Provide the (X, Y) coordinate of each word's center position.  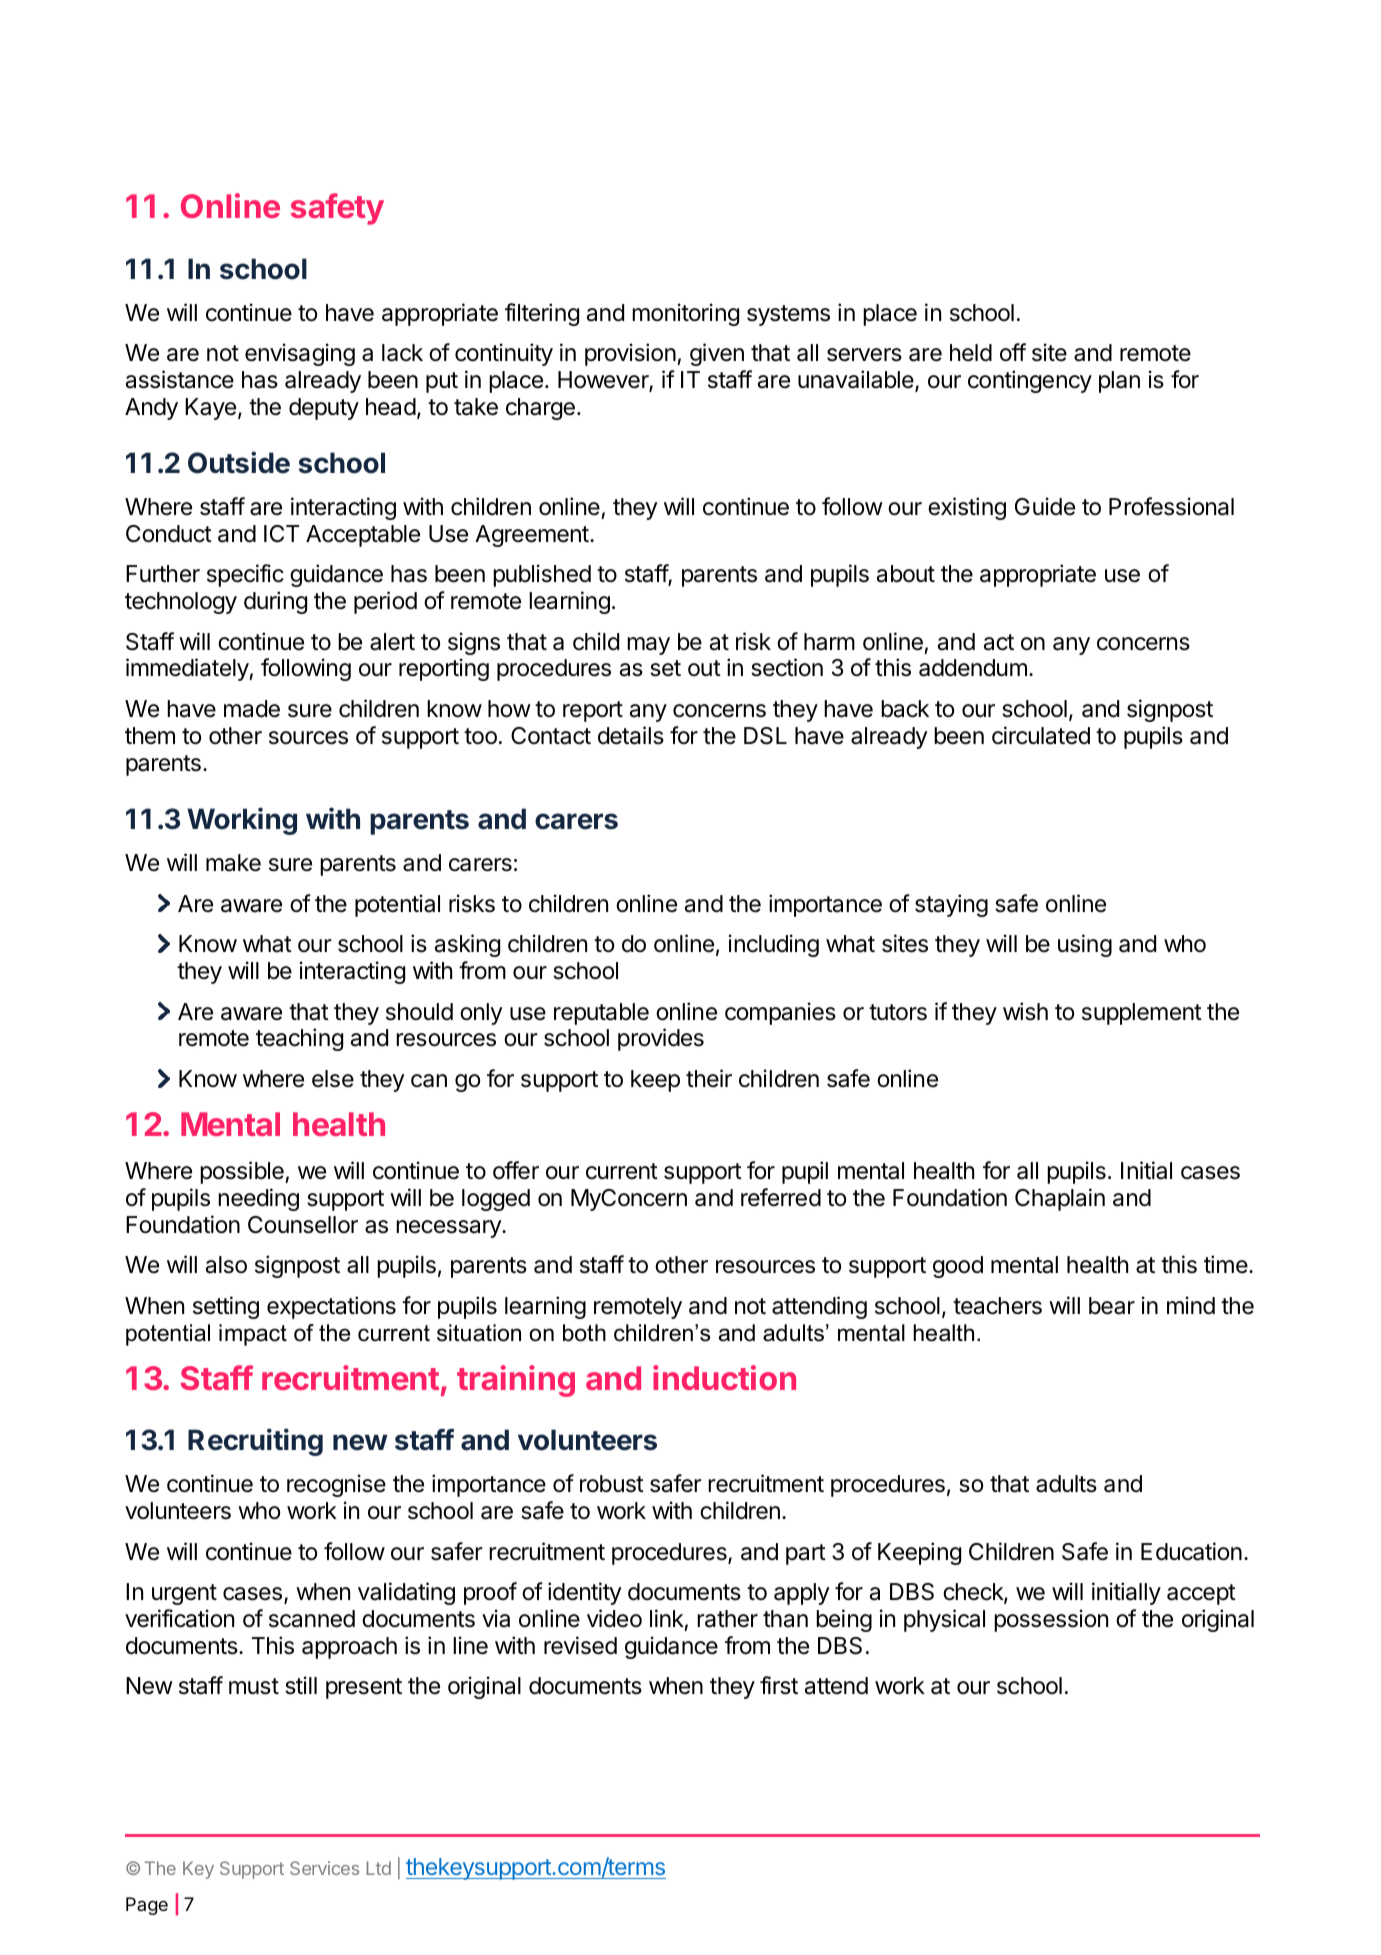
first (779, 1685)
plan (1119, 382)
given (717, 354)
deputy (324, 409)
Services (324, 1868)
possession (1051, 1620)
